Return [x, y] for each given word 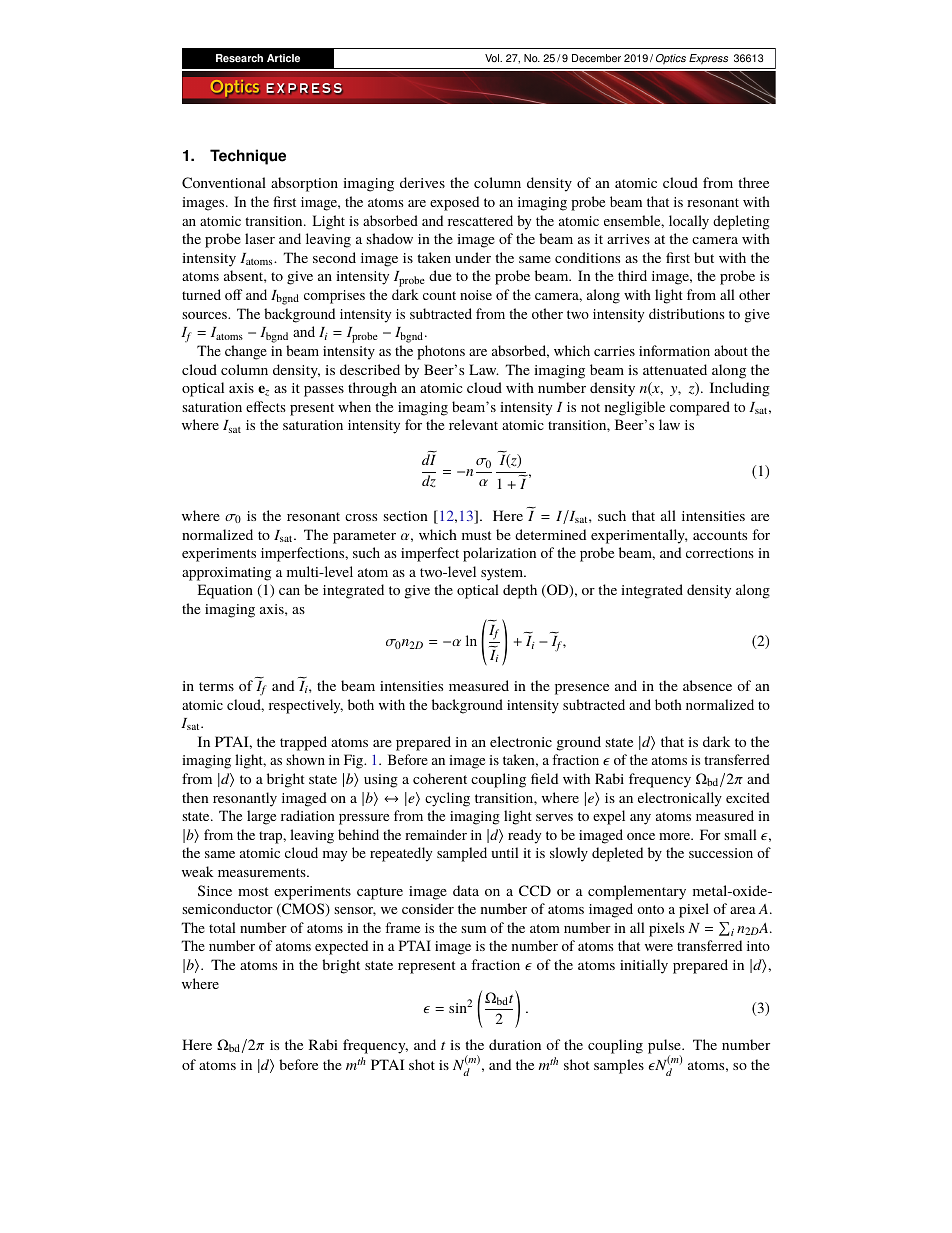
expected [341, 947]
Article [283, 58]
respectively [306, 706]
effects [266, 406]
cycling [447, 799]
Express [708, 59]
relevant [473, 424]
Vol [493, 58]
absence [707, 685]
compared [700, 408]
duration [515, 1044]
